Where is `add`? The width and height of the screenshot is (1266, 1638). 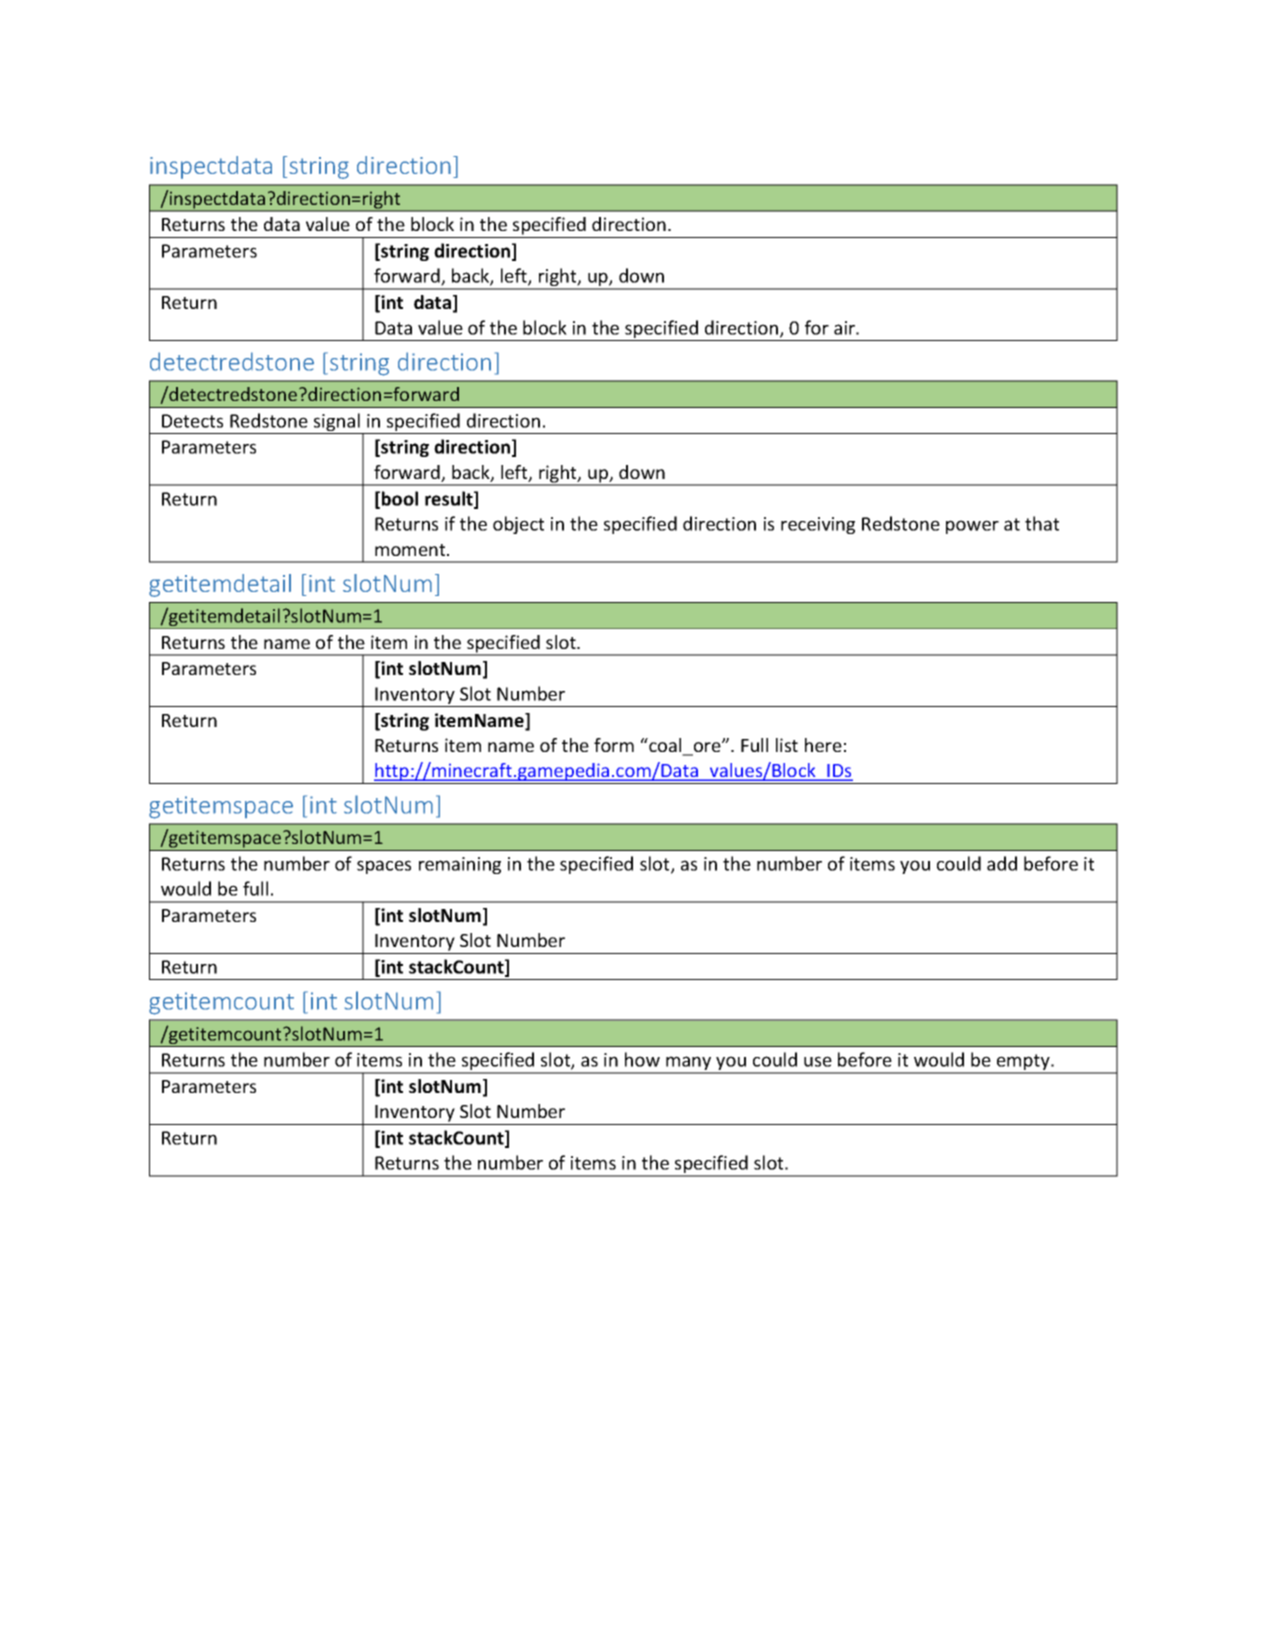
add is located at coordinates (1002, 863).
